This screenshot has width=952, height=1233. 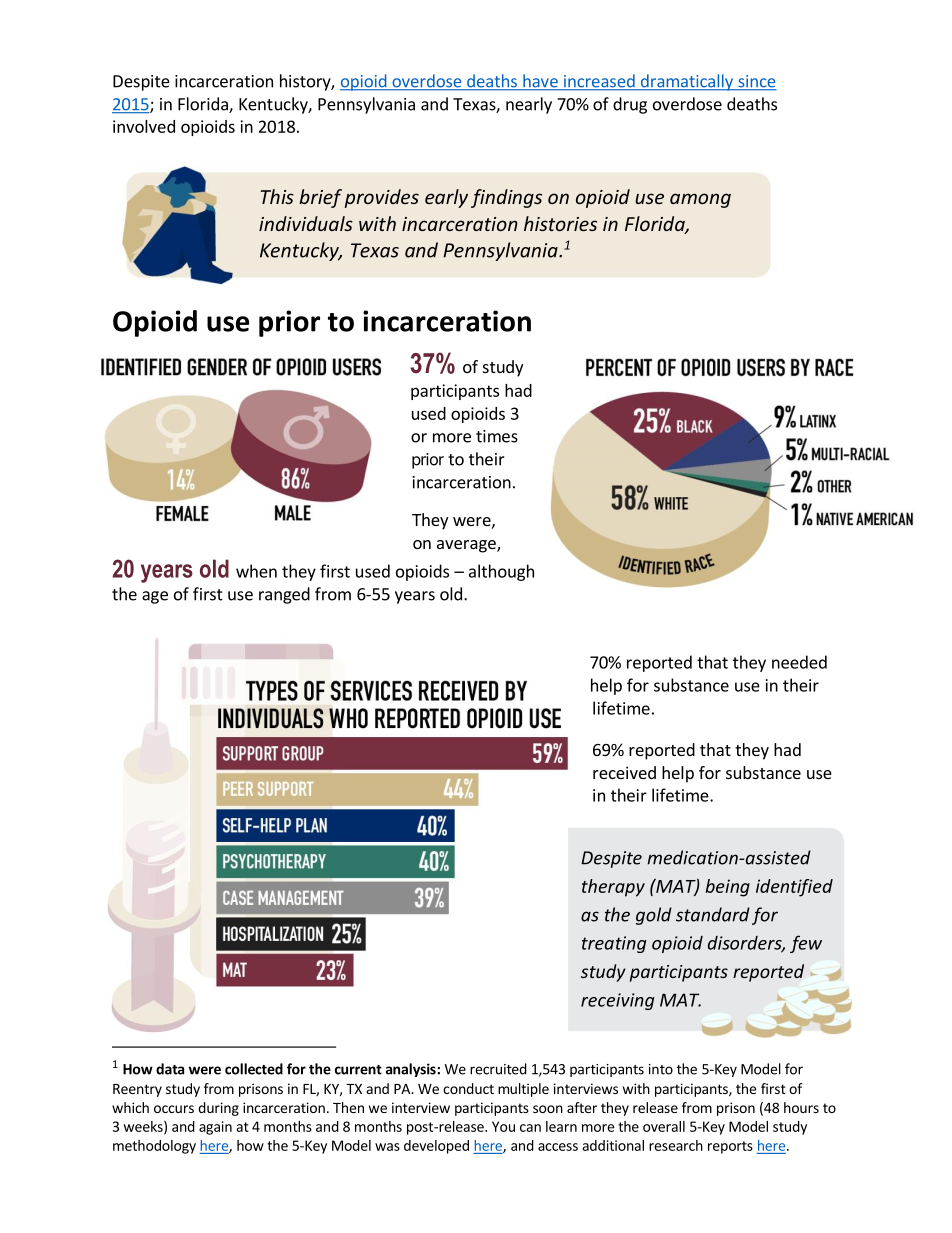 I want to click on individuals, so click(x=306, y=223).
